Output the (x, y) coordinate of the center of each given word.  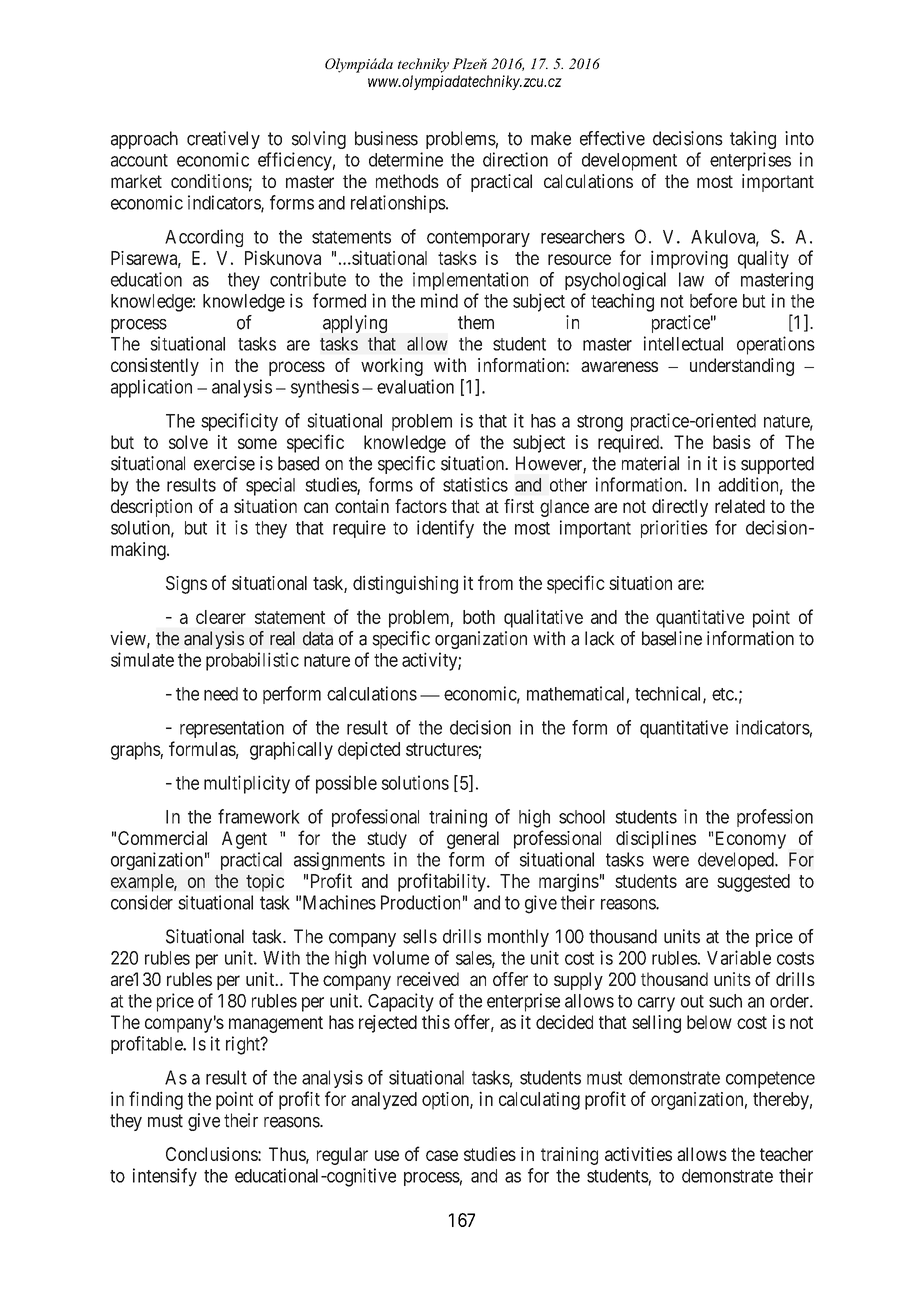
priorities (674, 529)
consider (142, 902)
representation (232, 729)
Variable (739, 957)
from (495, 582)
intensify (165, 1177)
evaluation (415, 386)
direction (515, 159)
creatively (223, 140)
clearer (221, 617)
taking (753, 140)
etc (723, 694)
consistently (155, 367)
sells (420, 936)
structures (442, 749)
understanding (742, 367)
